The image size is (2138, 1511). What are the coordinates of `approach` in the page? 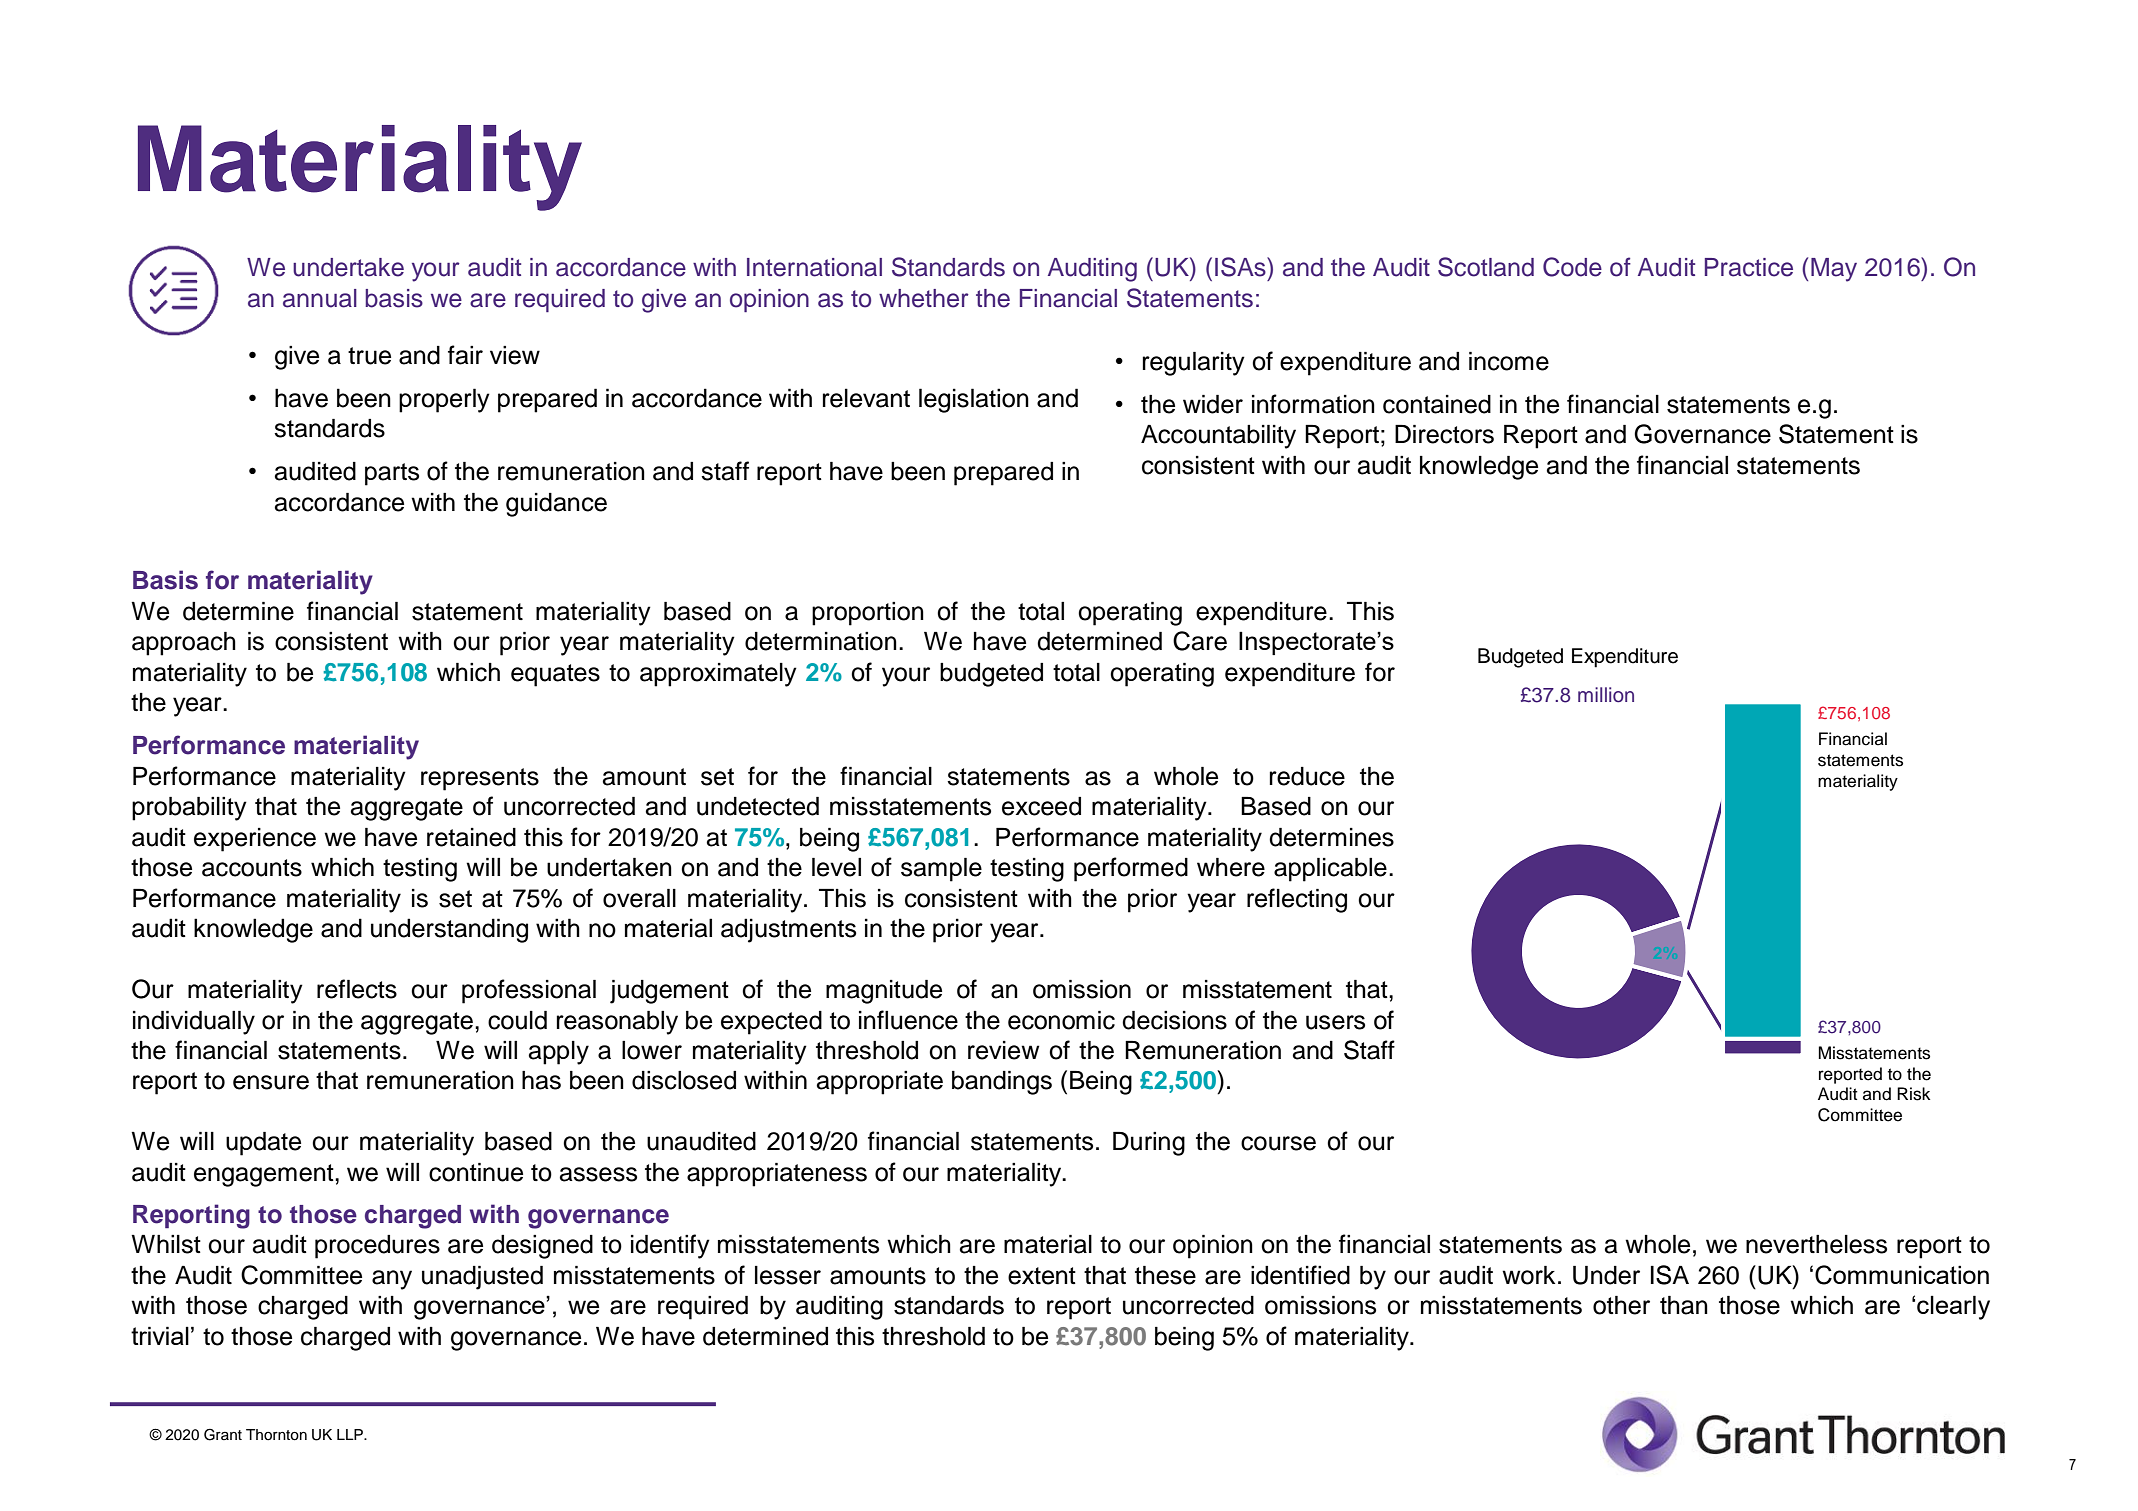 It's located at (184, 644).
